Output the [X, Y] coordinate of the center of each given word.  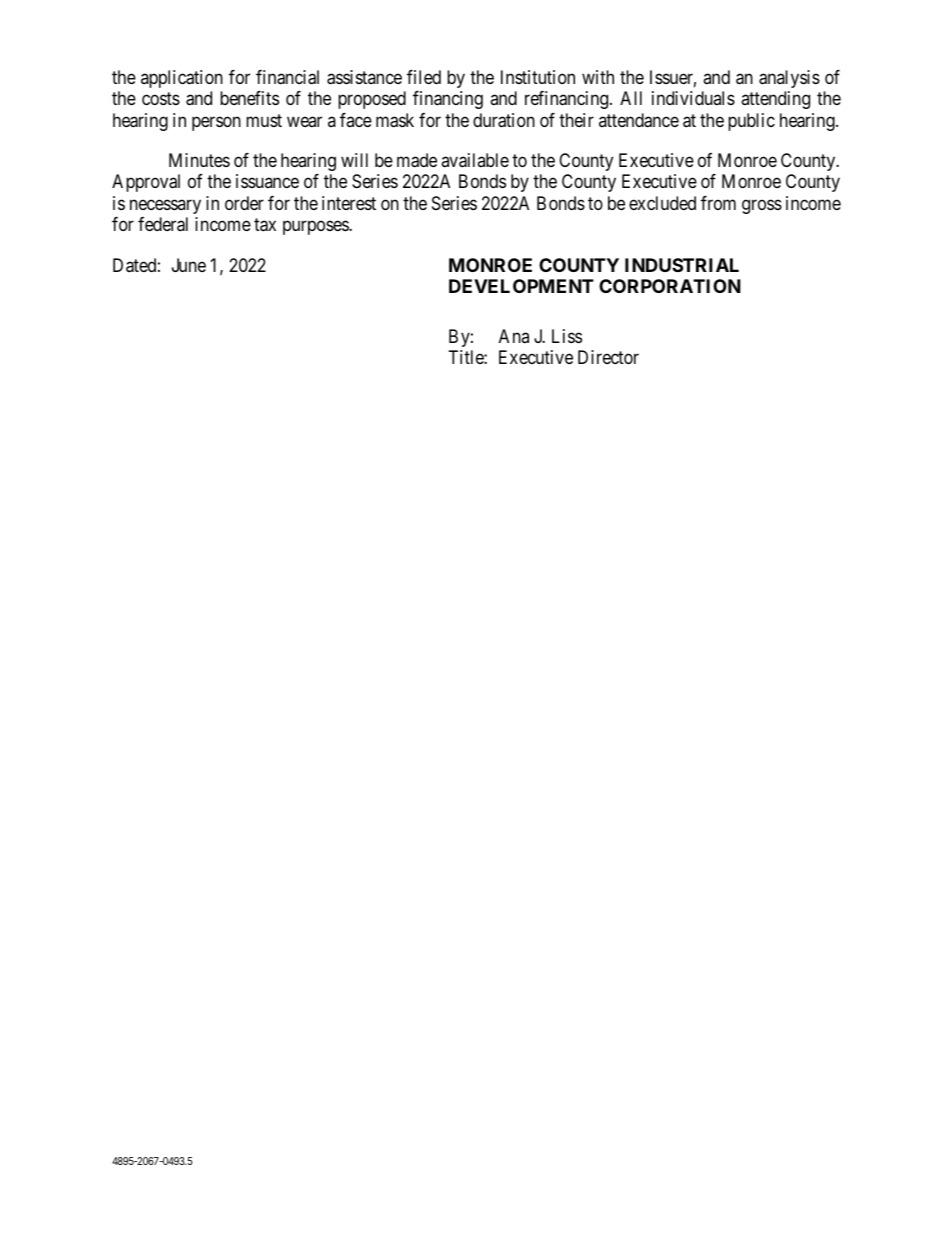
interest [349, 203]
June [189, 265]
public [751, 122]
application [182, 79]
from [718, 203]
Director [608, 357]
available [475, 160]
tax [265, 225]
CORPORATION [670, 286]
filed [424, 77]
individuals [693, 98]
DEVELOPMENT [521, 286]
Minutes [199, 160]
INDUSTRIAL [682, 265]
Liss [567, 336]
